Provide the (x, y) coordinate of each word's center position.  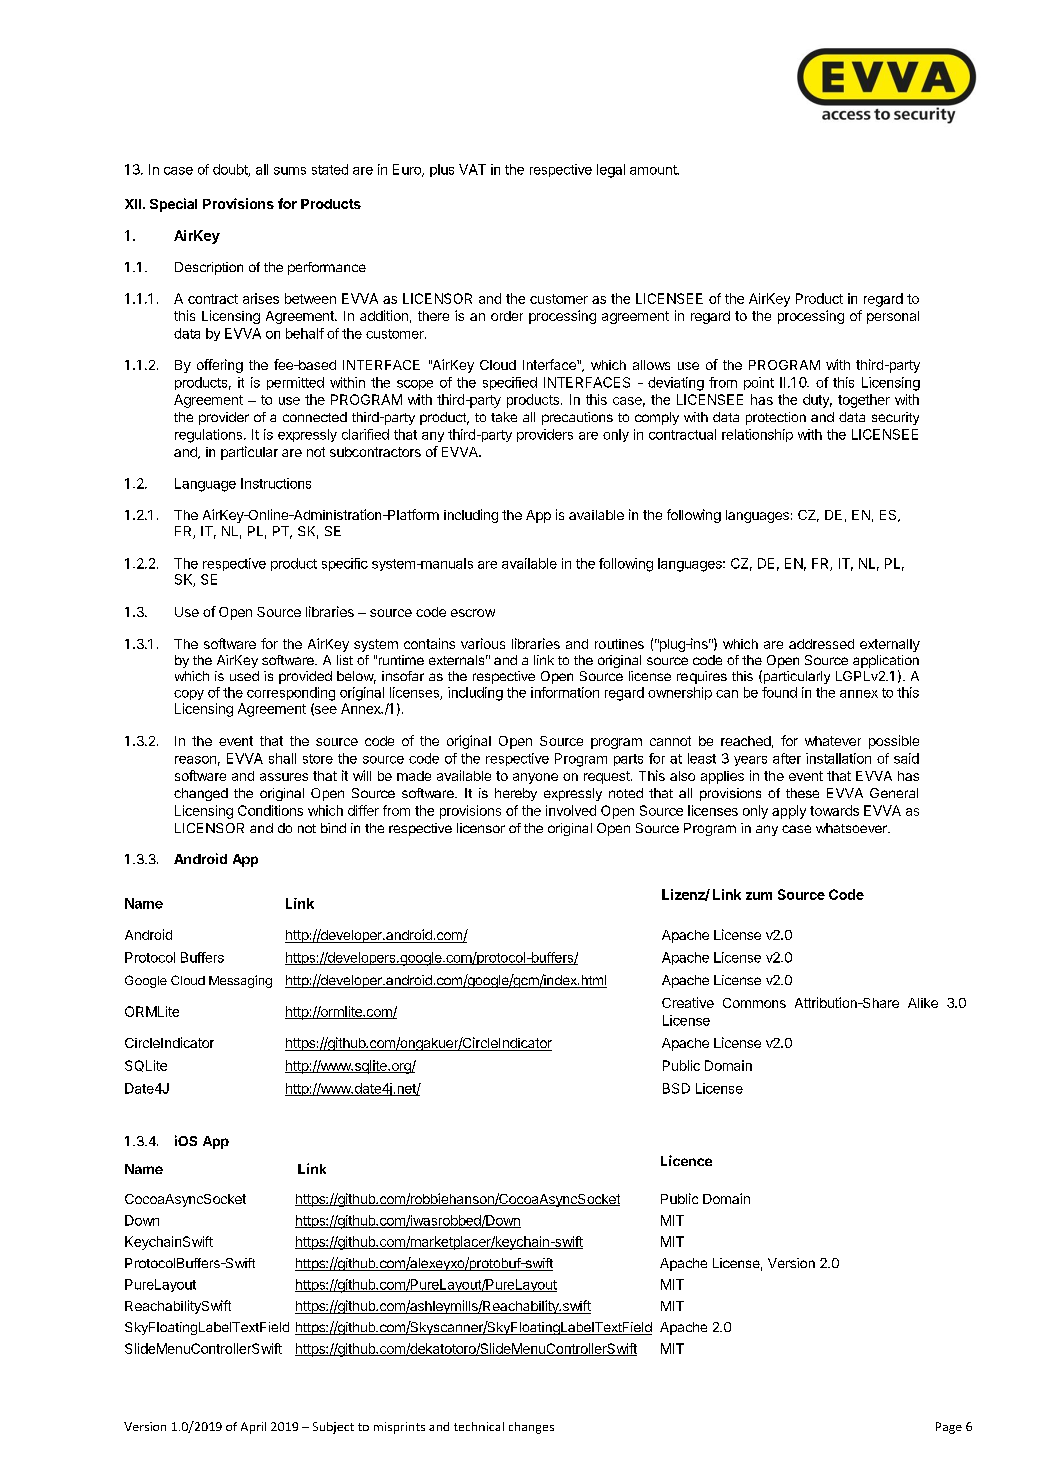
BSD (676, 1088)
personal (893, 317)
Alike (923, 1003)
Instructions (276, 483)
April (253, 1428)
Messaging (240, 981)
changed (201, 794)
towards (834, 810)
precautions (577, 418)
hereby (516, 794)
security (895, 418)
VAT (472, 169)
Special (173, 205)
